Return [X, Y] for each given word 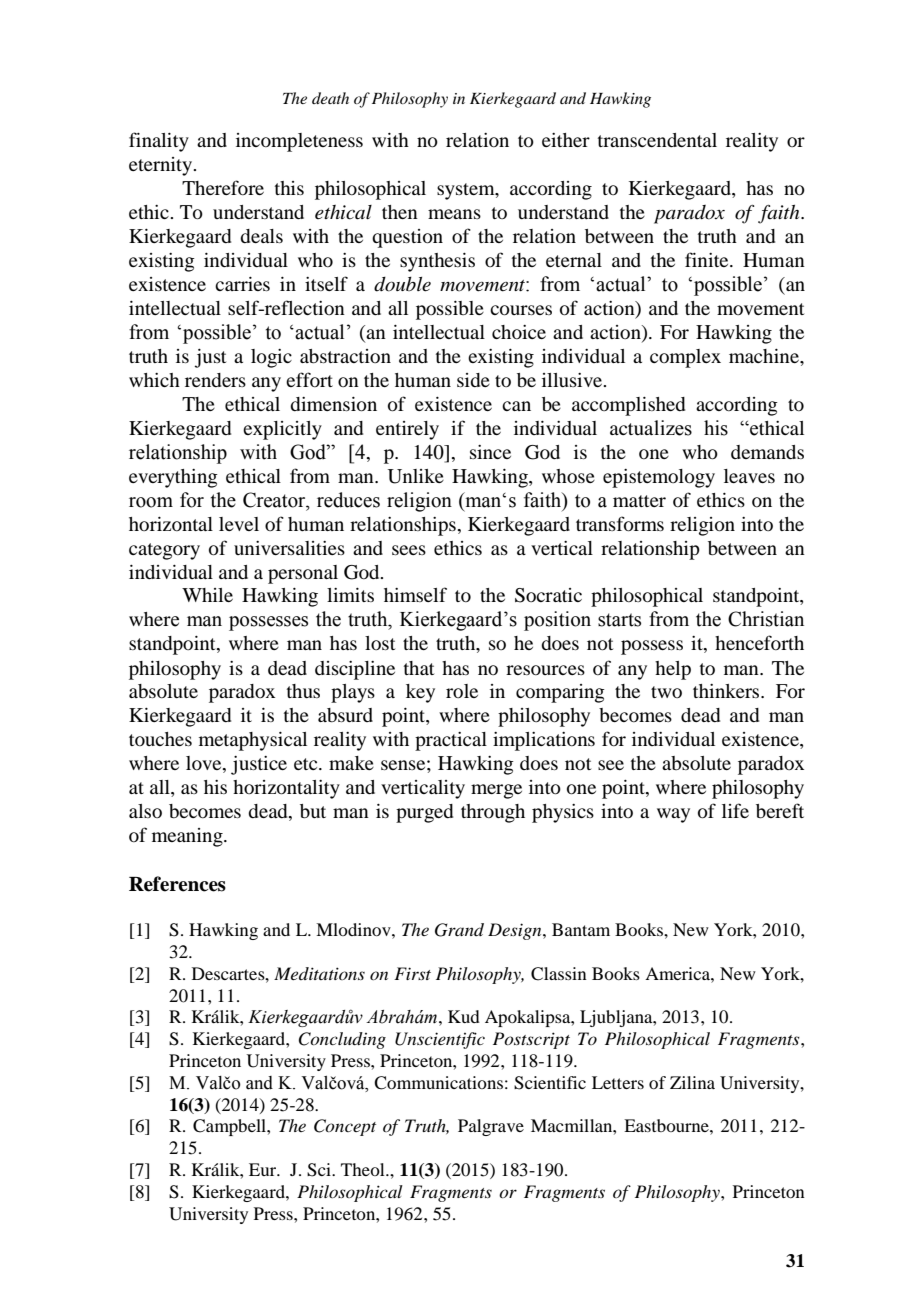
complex [685, 358]
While [207, 595]
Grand [459, 930]
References [177, 884]
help [673, 670]
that [419, 668]
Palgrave [491, 1127]
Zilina [692, 1082]
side [473, 380]
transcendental [657, 140]
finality [159, 142]
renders [215, 380]
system [467, 191]
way [673, 815]
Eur [263, 1169]
